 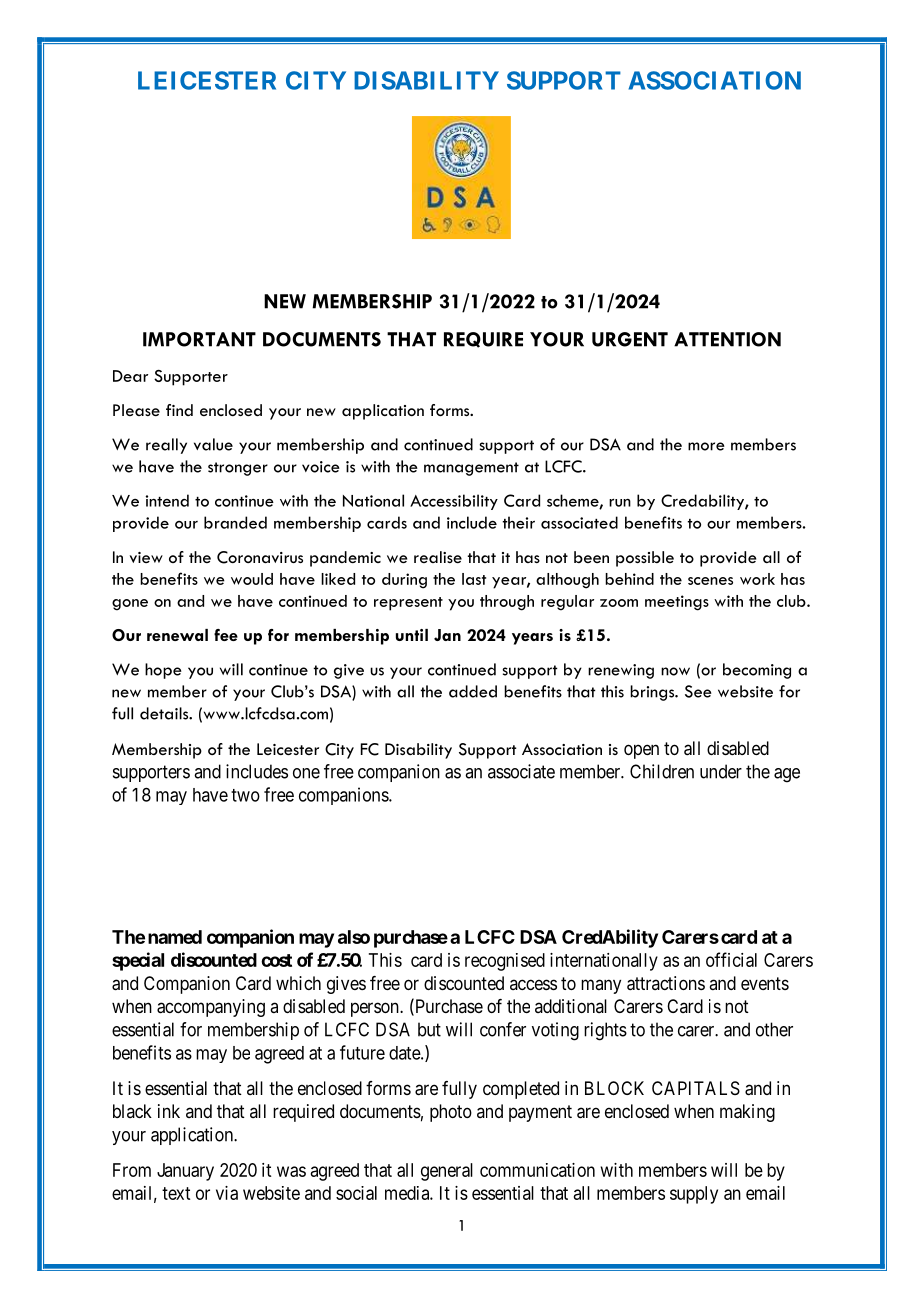 What do you see at coordinates (677, 603) in the screenshot?
I see `meetings` at bounding box center [677, 603].
